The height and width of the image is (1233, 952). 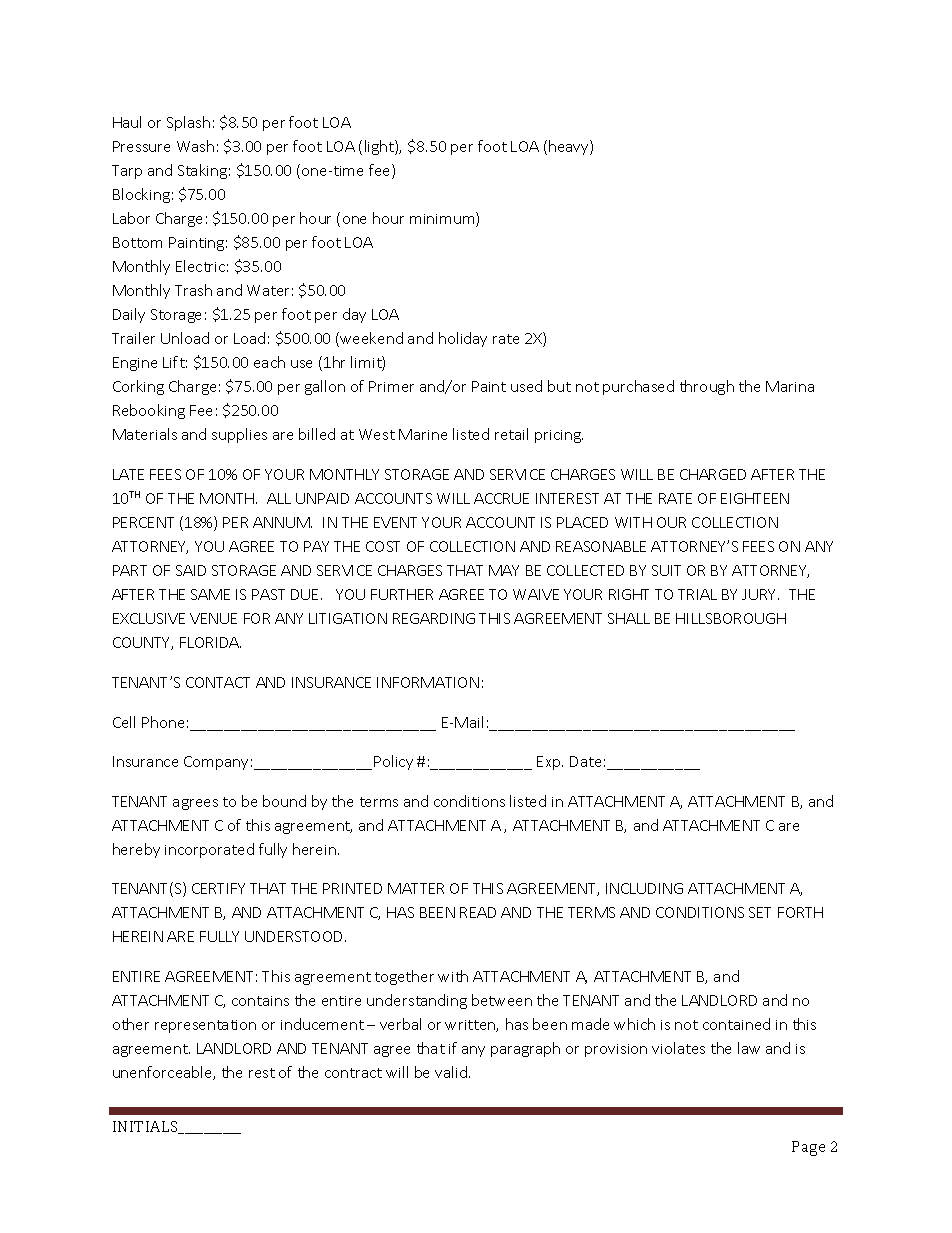 What do you see at coordinates (707, 387) in the image?
I see `through` at bounding box center [707, 387].
